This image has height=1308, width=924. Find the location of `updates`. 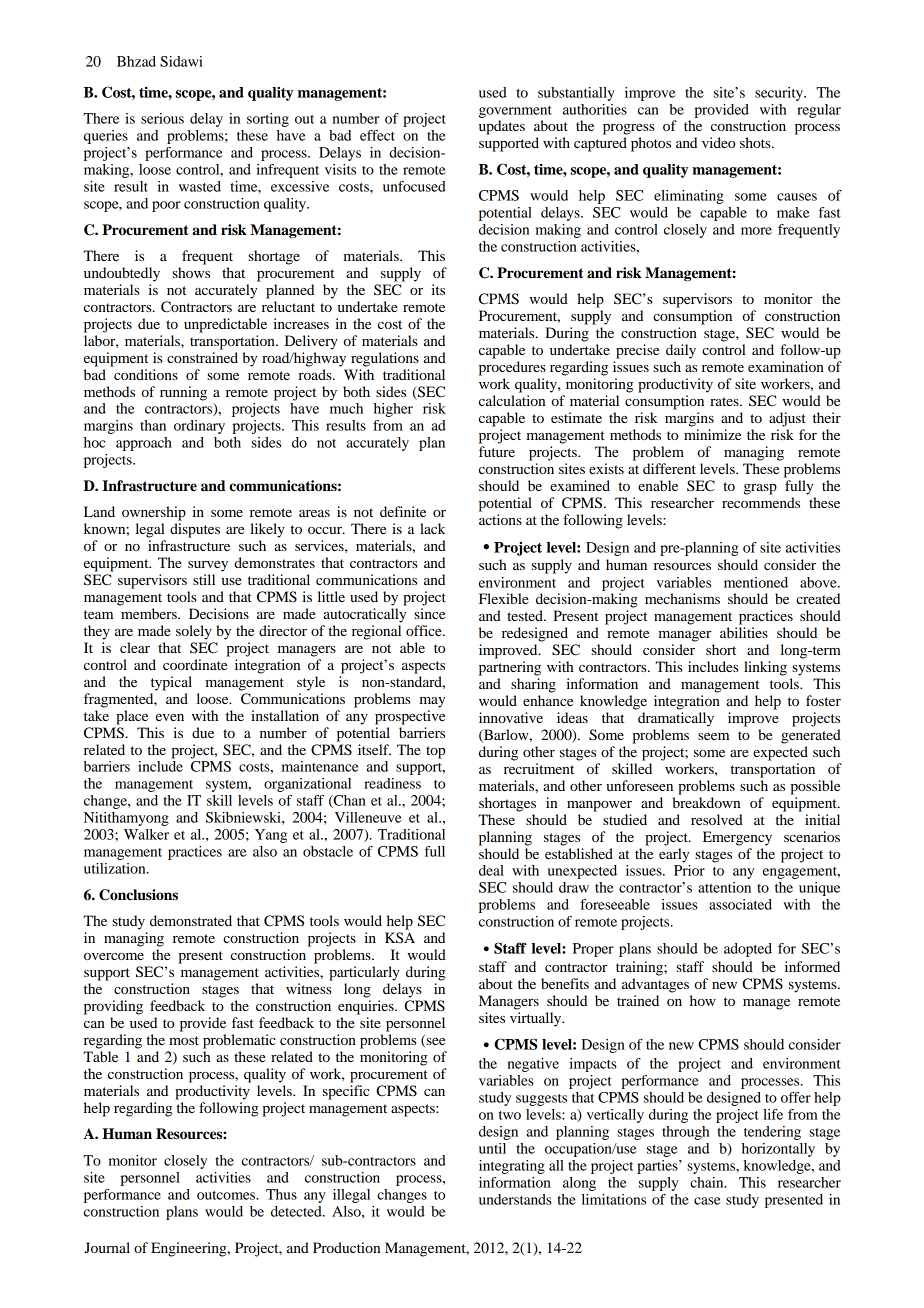

updates is located at coordinates (502, 127).
